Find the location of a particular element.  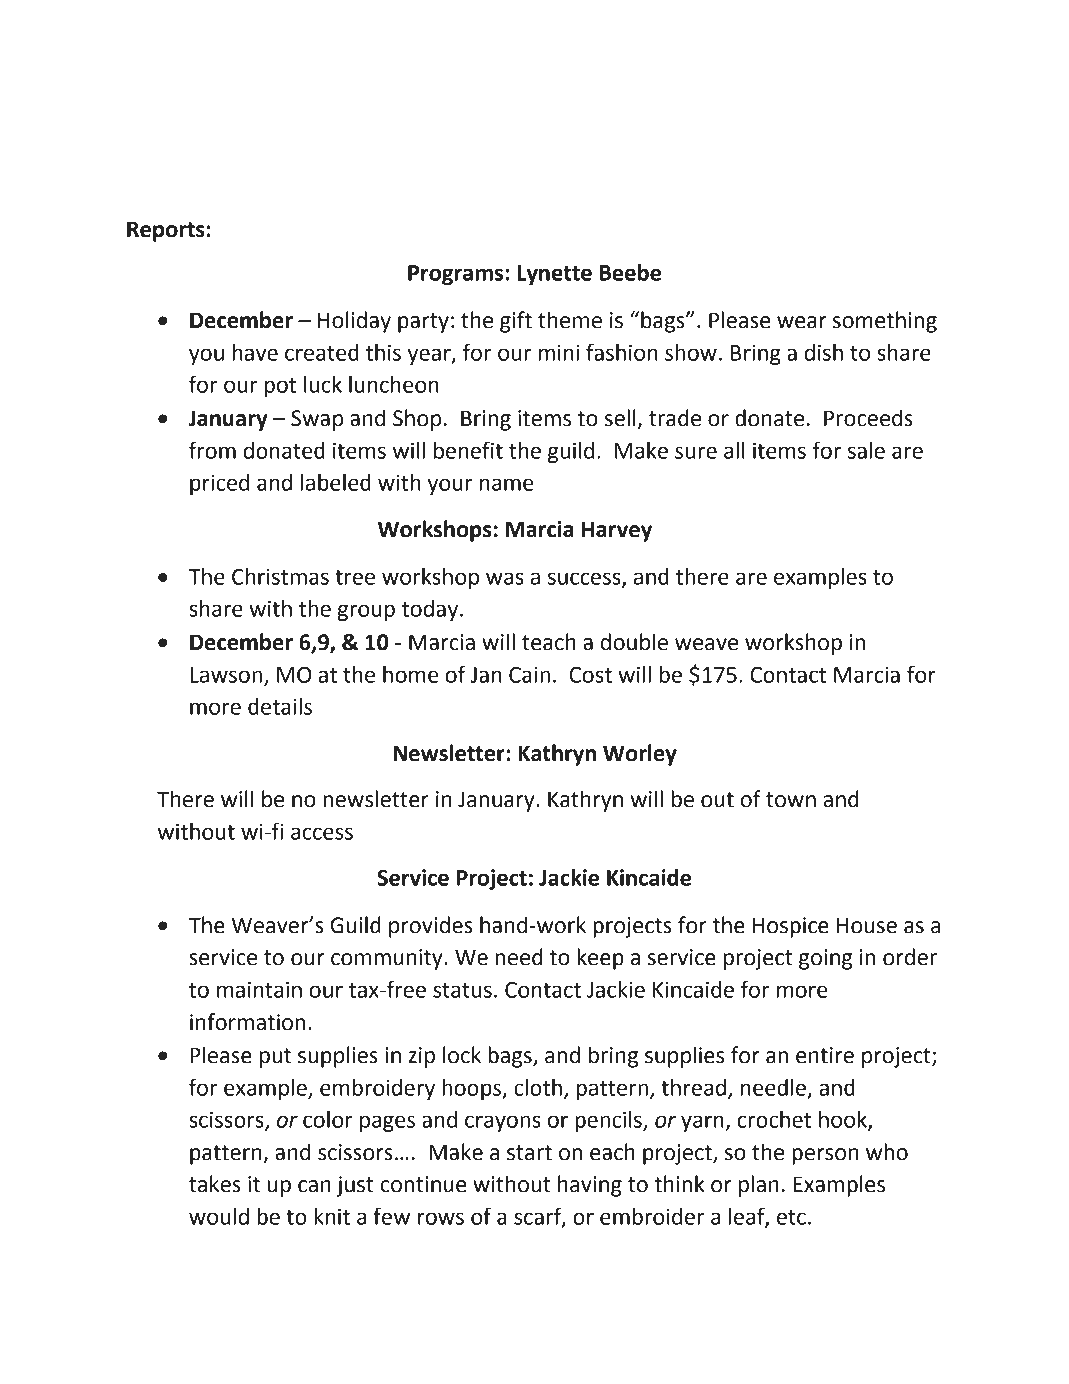

name is located at coordinates (507, 484).
